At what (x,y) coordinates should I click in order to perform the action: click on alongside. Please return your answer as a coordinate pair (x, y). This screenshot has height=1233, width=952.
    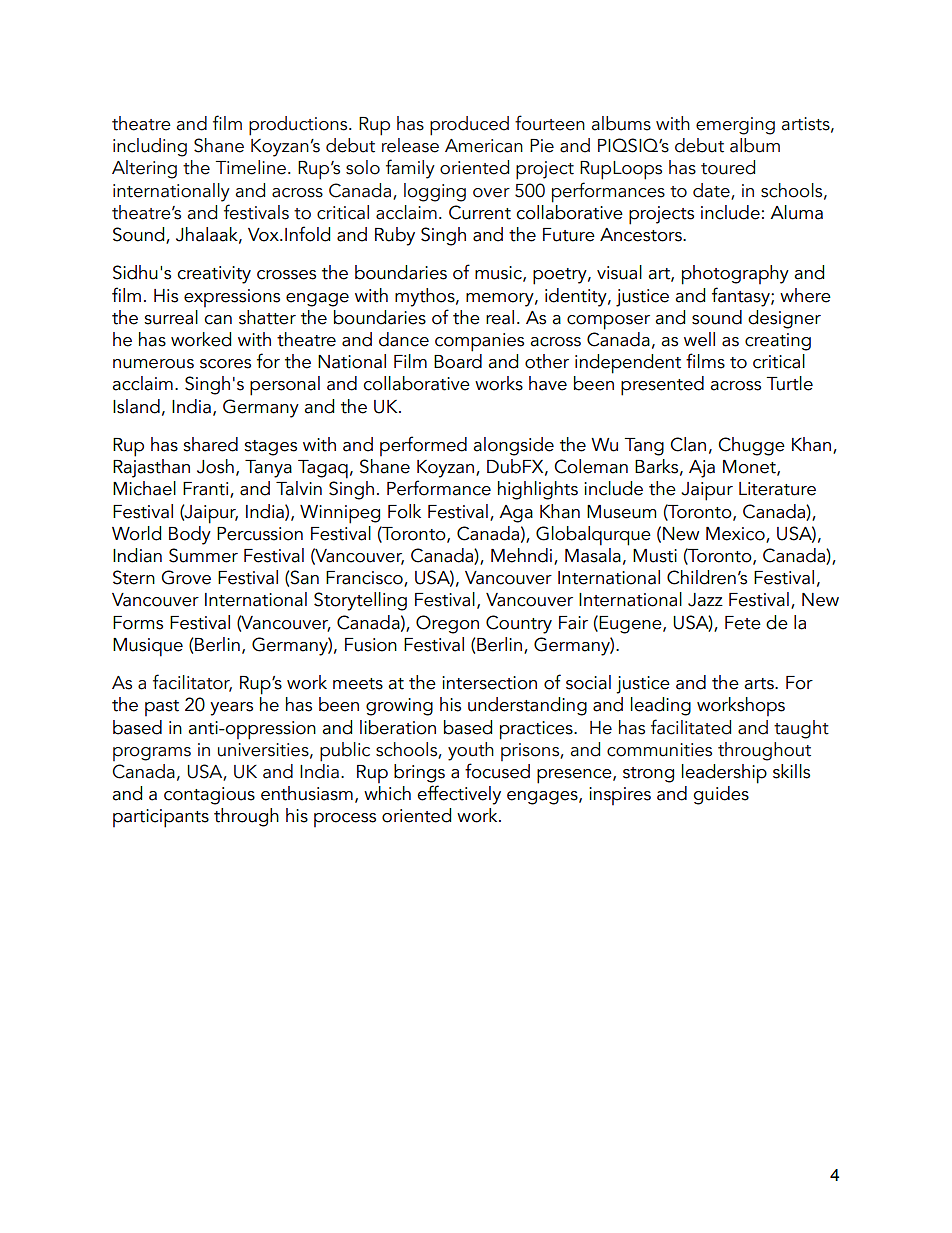
    Looking at the image, I should click on (513, 446).
